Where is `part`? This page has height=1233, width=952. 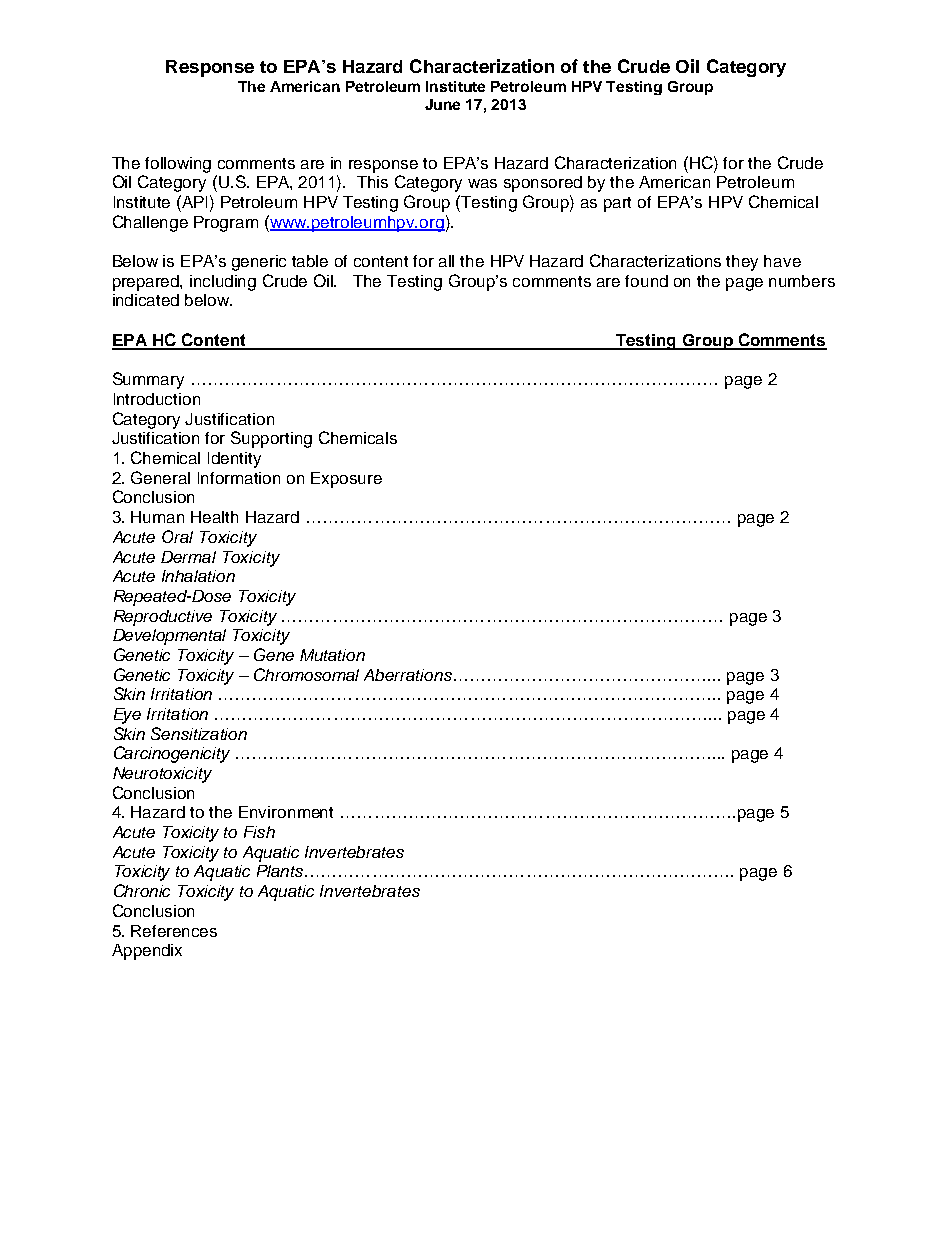 part is located at coordinates (617, 204).
